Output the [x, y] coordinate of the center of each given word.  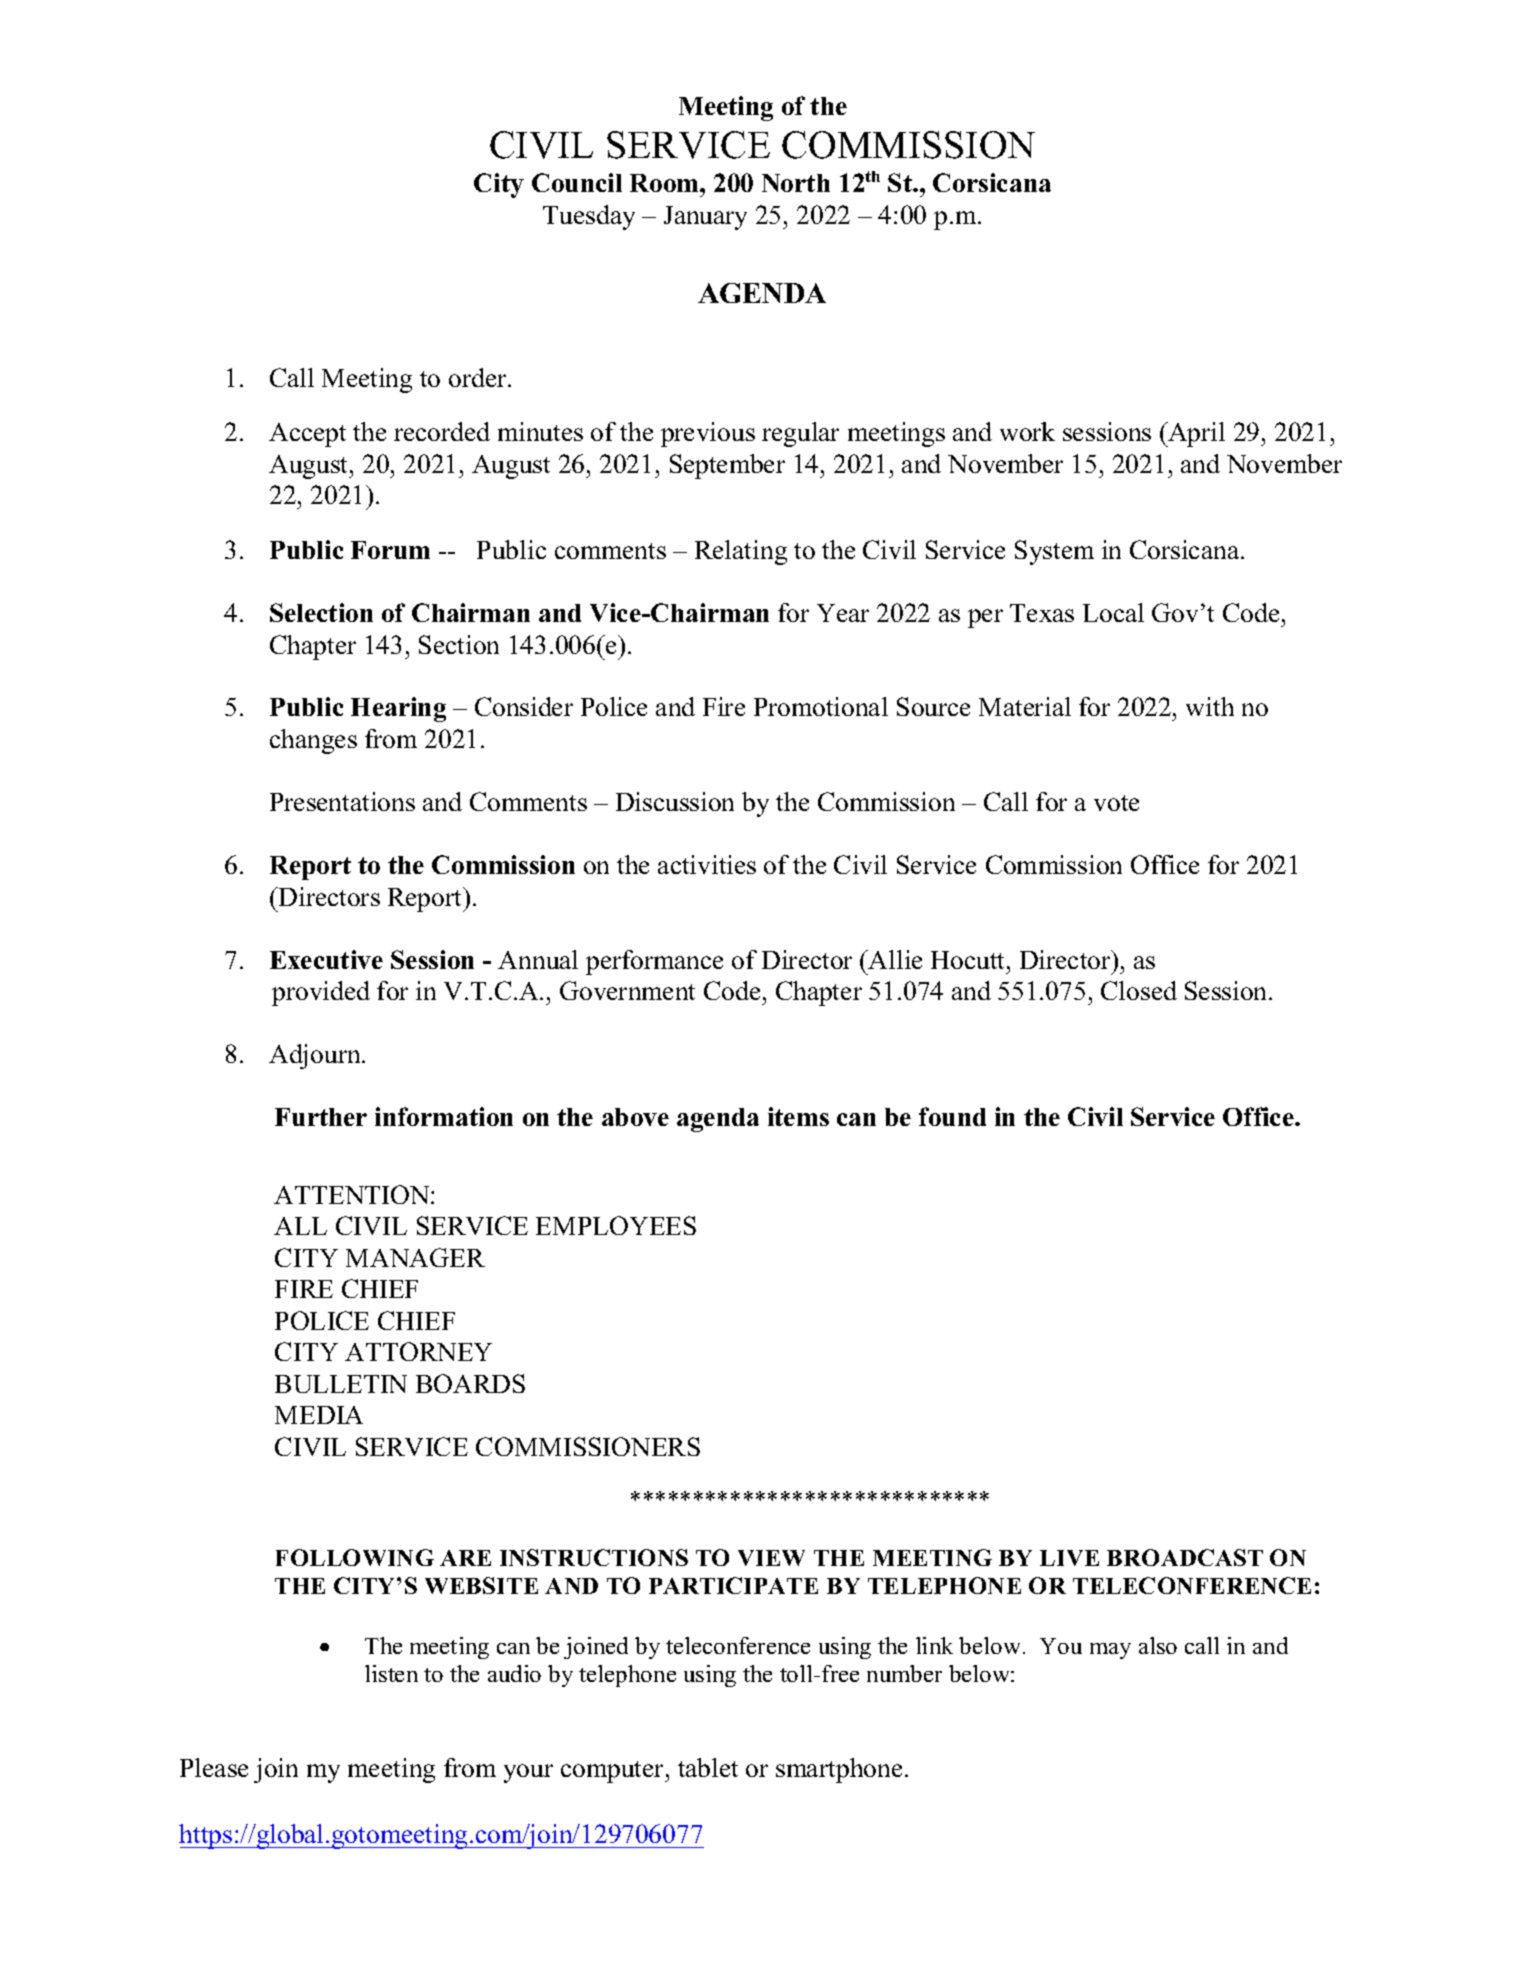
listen [391, 1673]
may [1110, 1651]
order [479, 377]
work [1027, 431]
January [705, 218]
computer [614, 1772]
